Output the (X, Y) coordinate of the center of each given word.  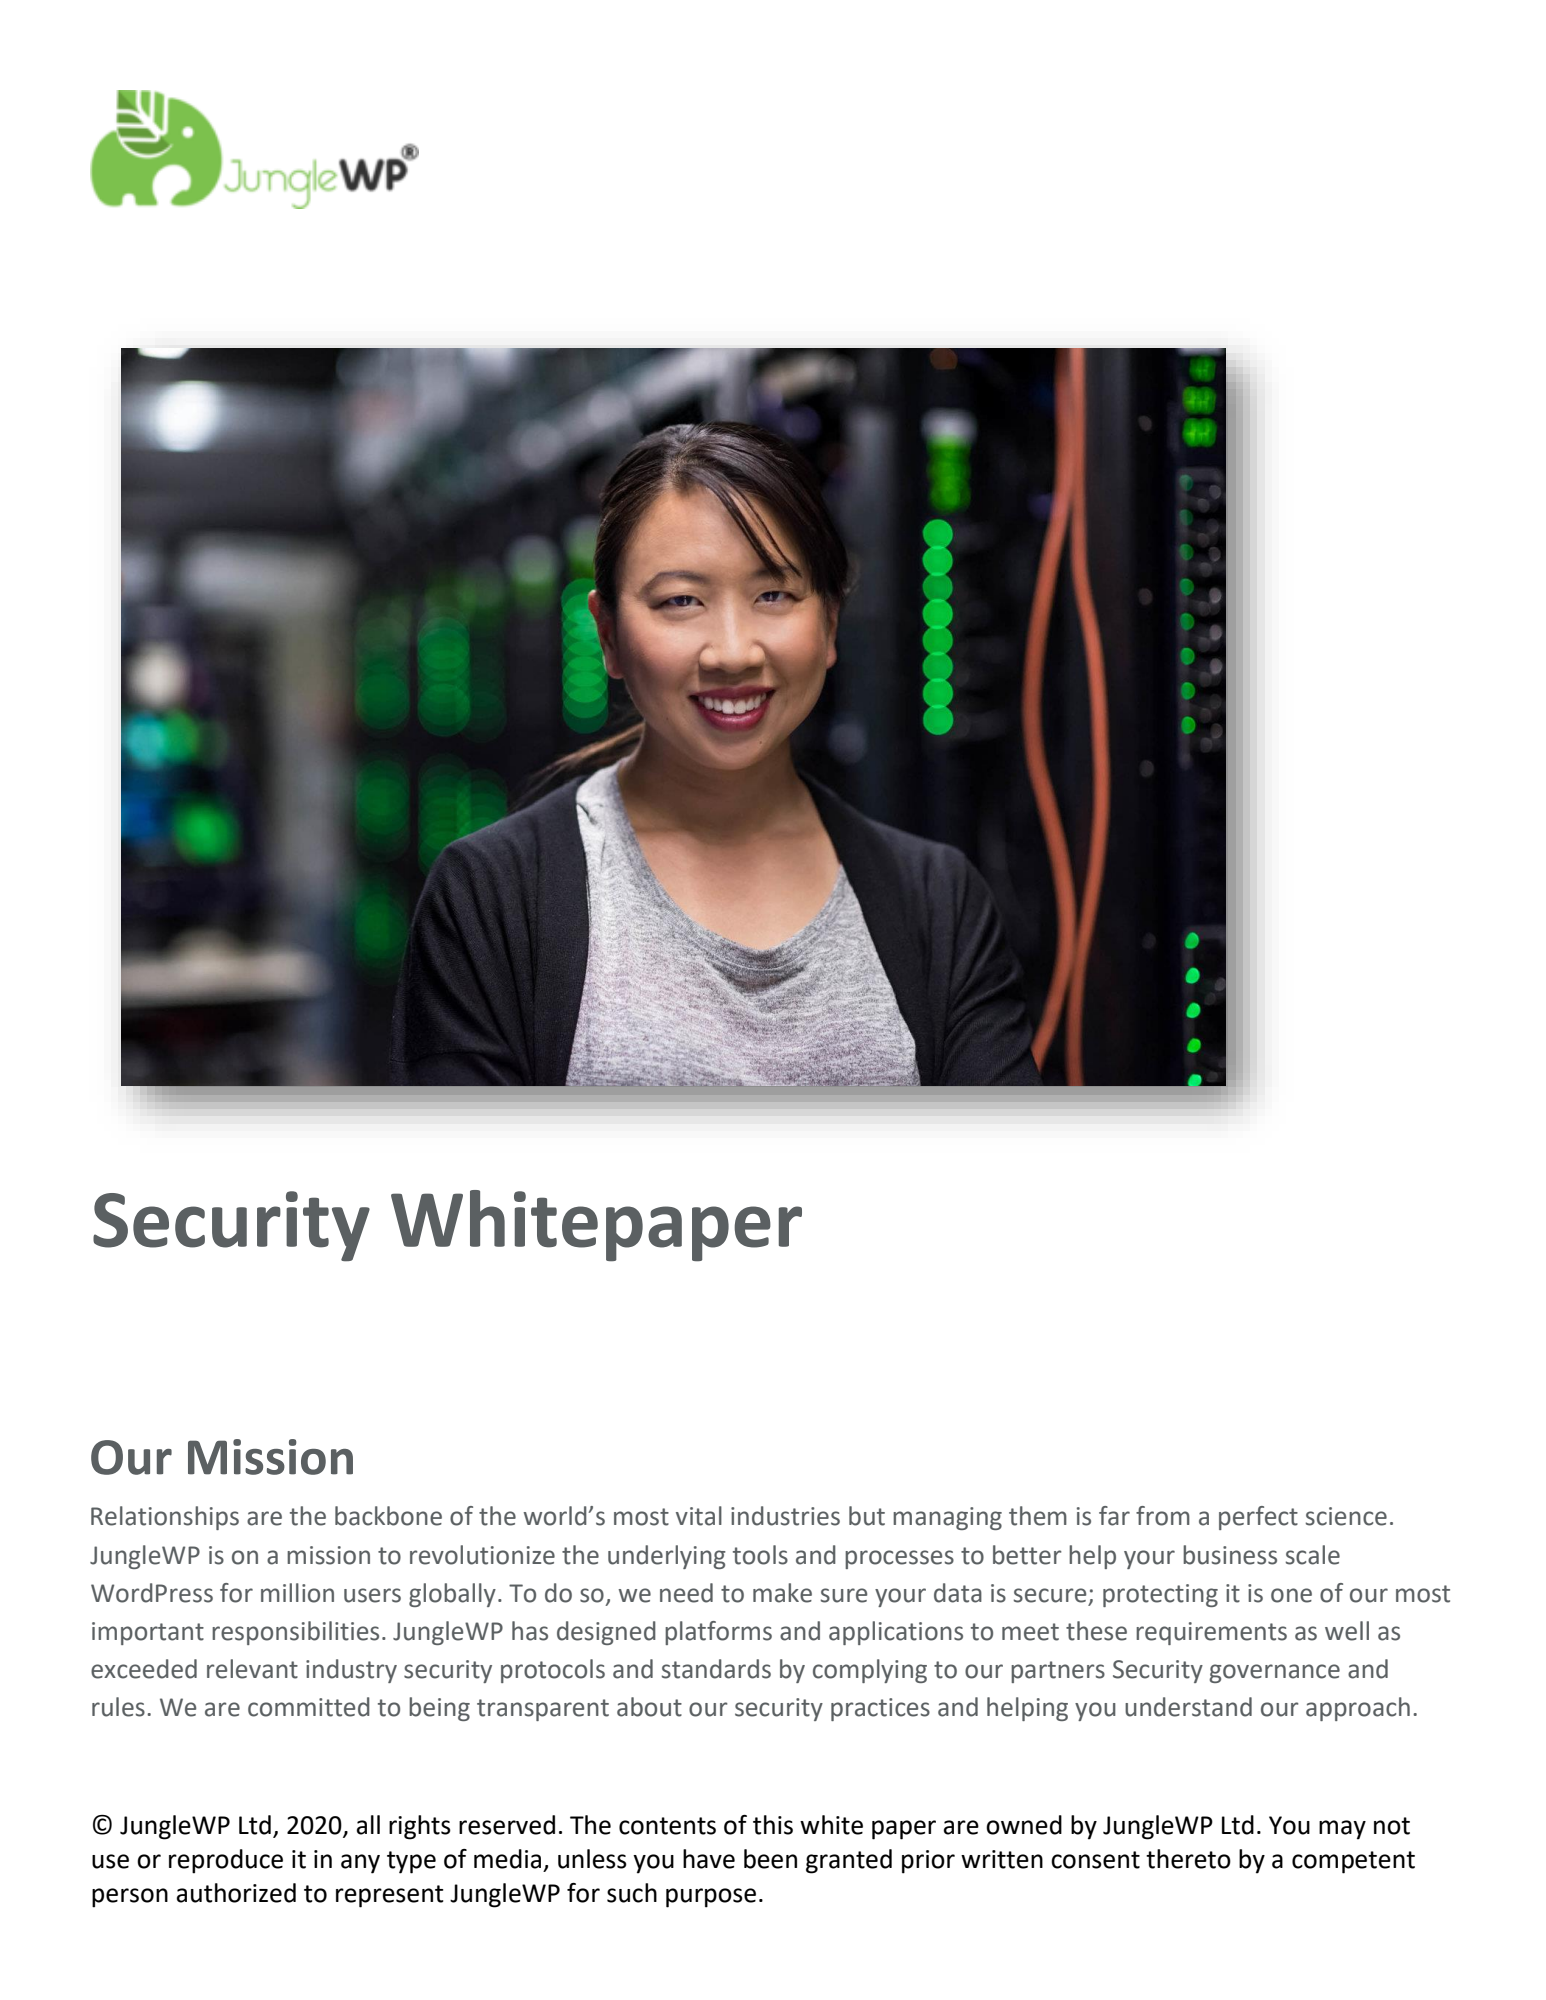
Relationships (165, 1518)
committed (309, 1707)
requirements (1211, 1633)
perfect (1258, 1518)
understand (1188, 1707)
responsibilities (295, 1633)
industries (785, 1516)
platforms (718, 1633)
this (773, 1825)
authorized (236, 1893)
